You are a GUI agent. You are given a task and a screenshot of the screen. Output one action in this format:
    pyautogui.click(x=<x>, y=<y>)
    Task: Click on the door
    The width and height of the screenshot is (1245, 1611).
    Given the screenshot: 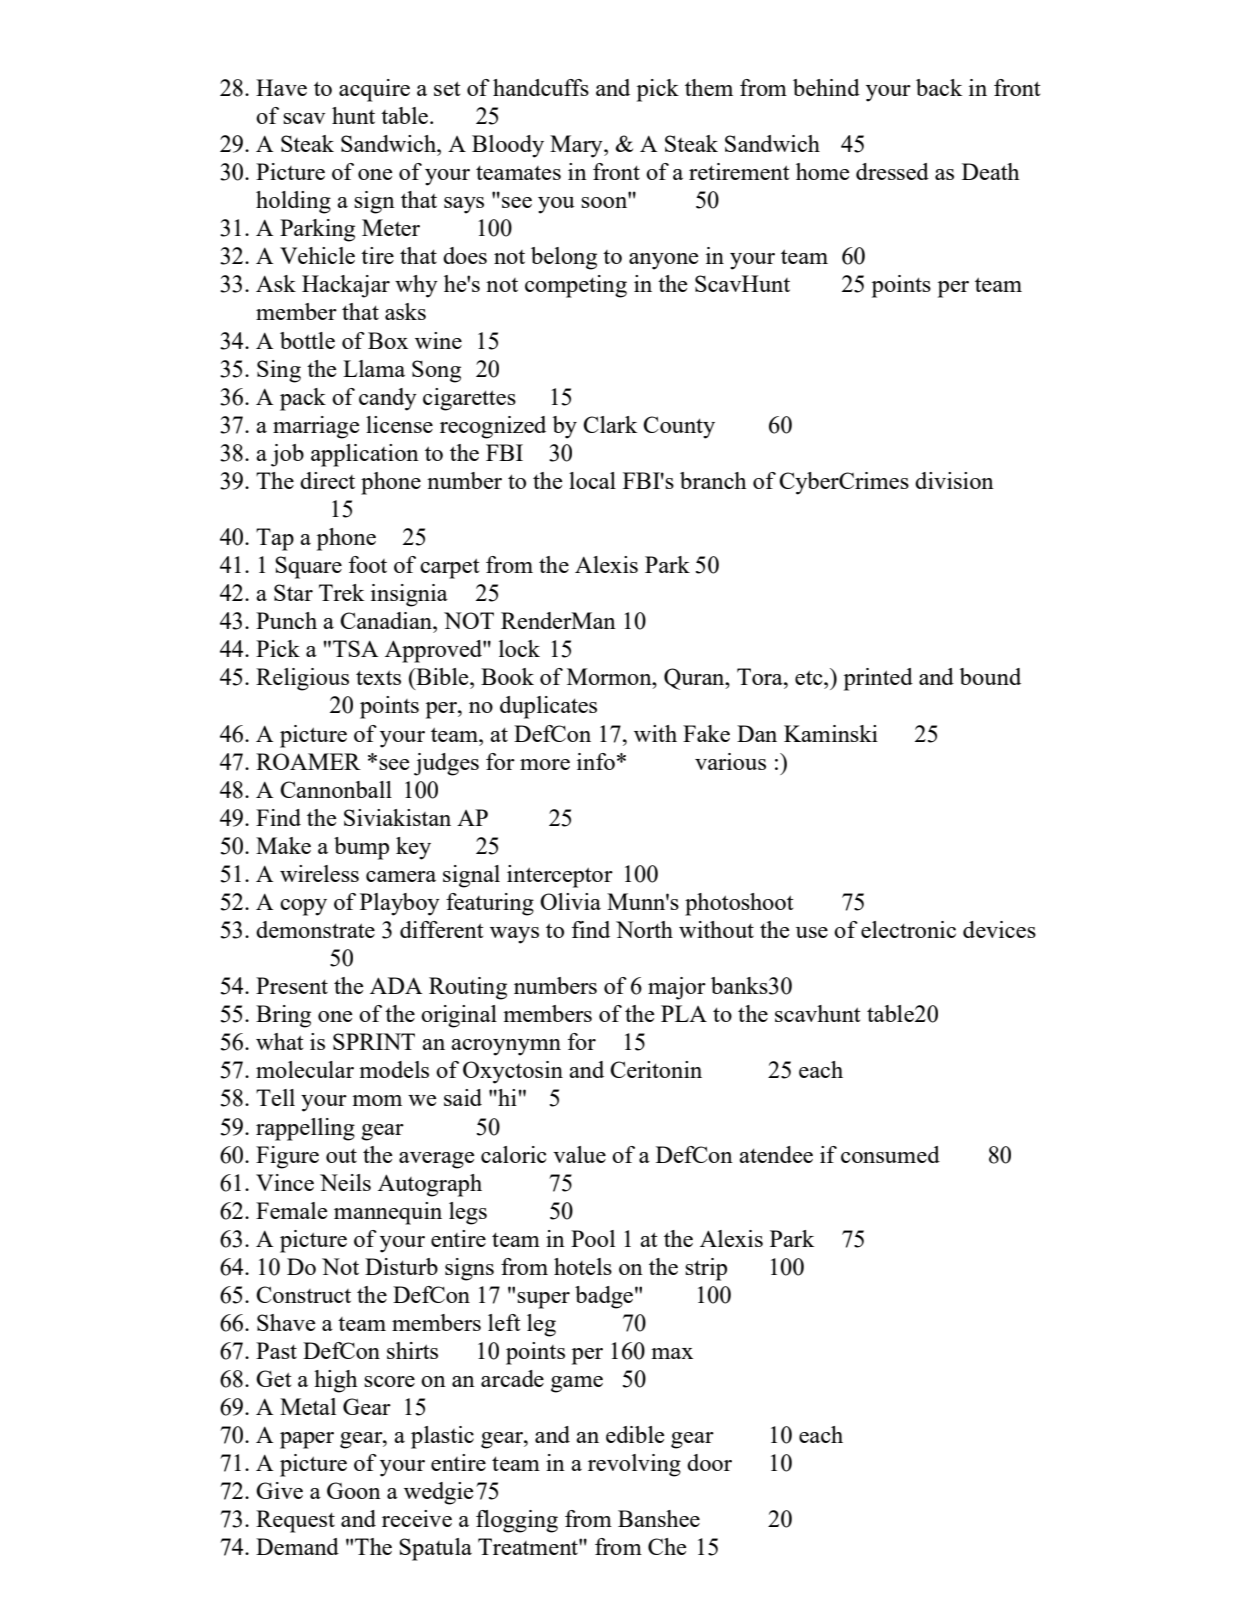 What is the action you would take?
    pyautogui.click(x=709, y=1462)
